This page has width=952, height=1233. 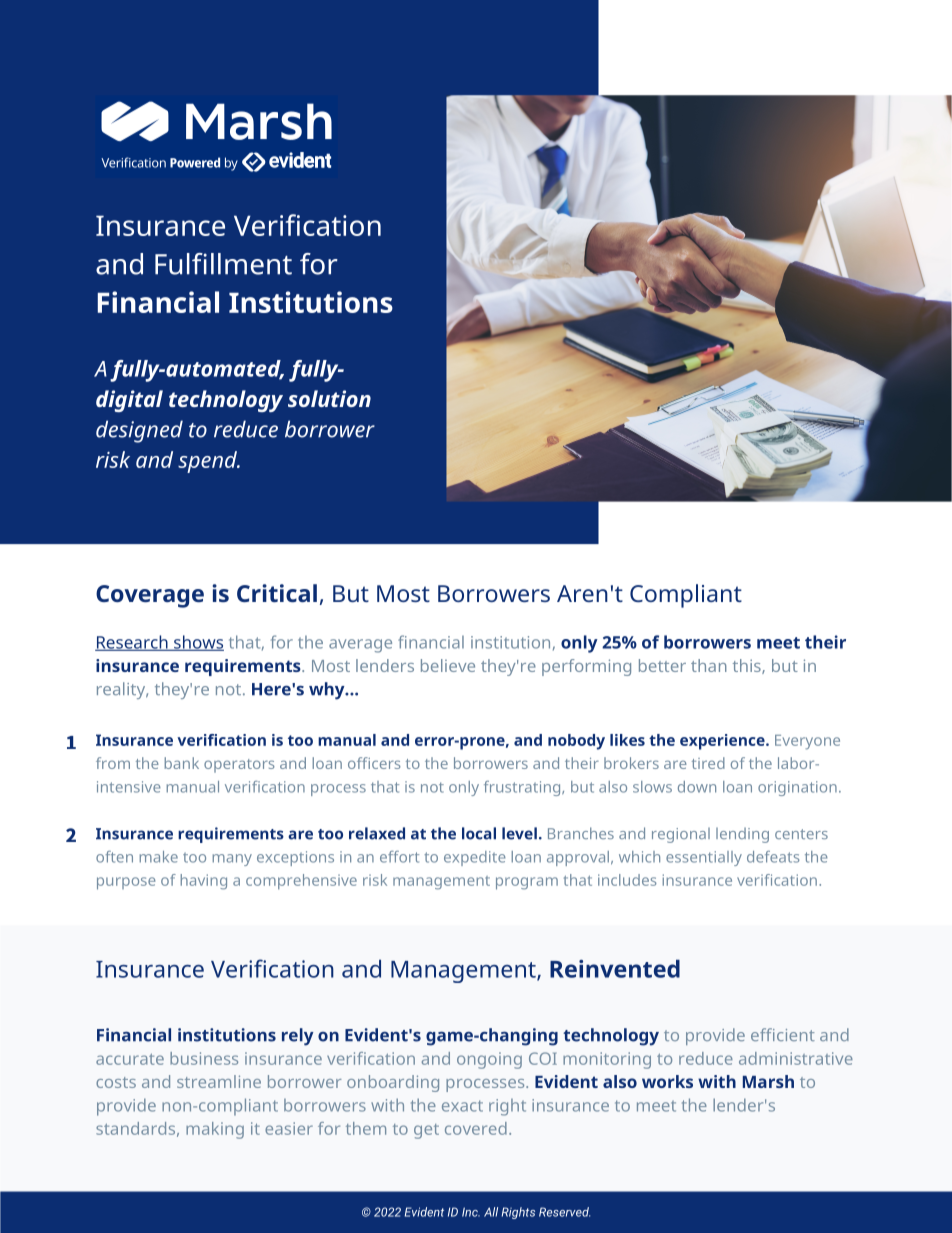 What do you see at coordinates (723, 742) in the page?
I see `experience` at bounding box center [723, 742].
